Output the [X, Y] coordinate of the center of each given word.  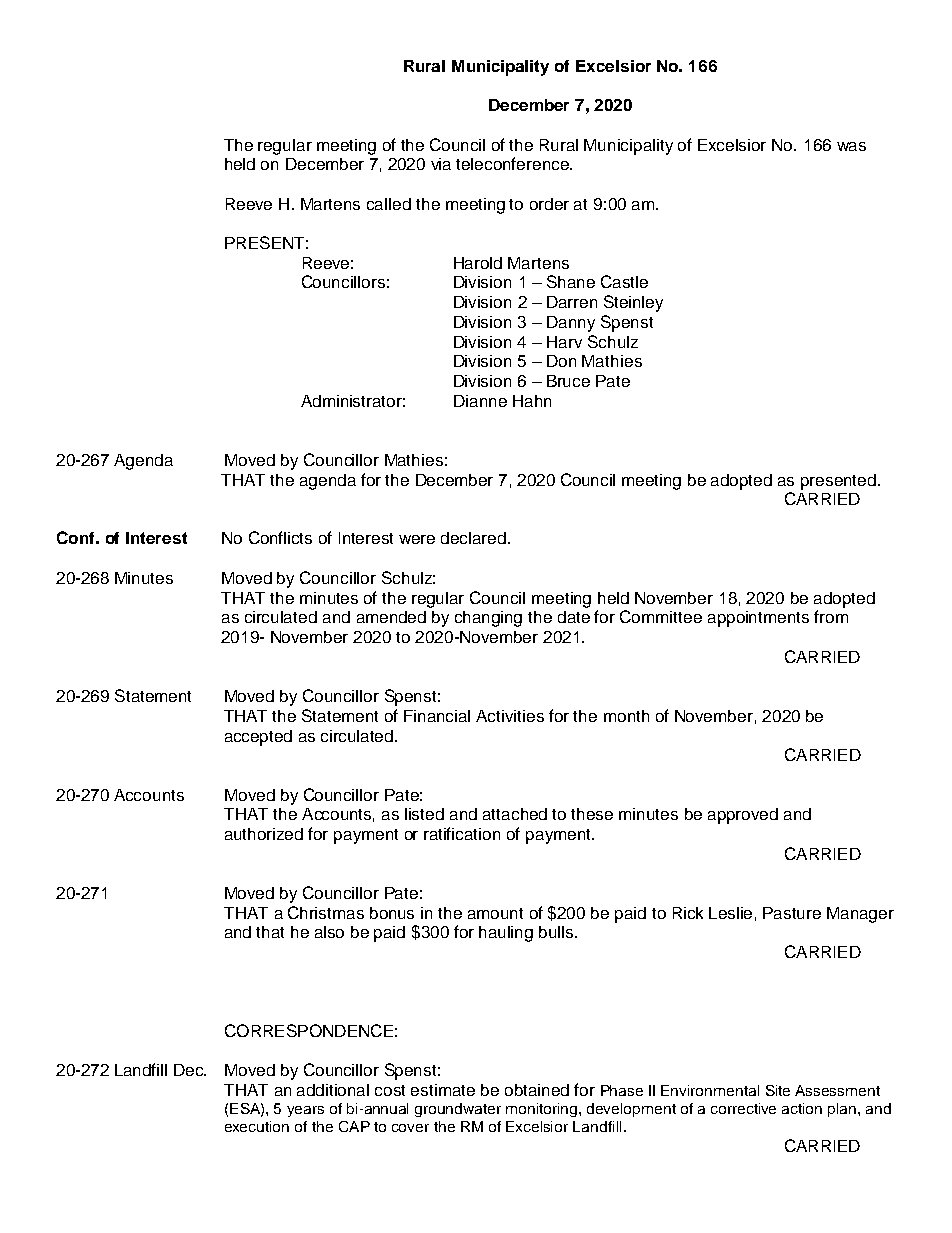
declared [473, 538]
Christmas [326, 912]
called [389, 204]
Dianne [480, 401]
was [851, 146]
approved [743, 816]
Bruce [568, 381]
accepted [258, 738]
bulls [557, 932]
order [549, 204]
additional [333, 1090]
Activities [510, 716]
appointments [758, 619]
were [417, 539]
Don [561, 361]
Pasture [792, 913]
